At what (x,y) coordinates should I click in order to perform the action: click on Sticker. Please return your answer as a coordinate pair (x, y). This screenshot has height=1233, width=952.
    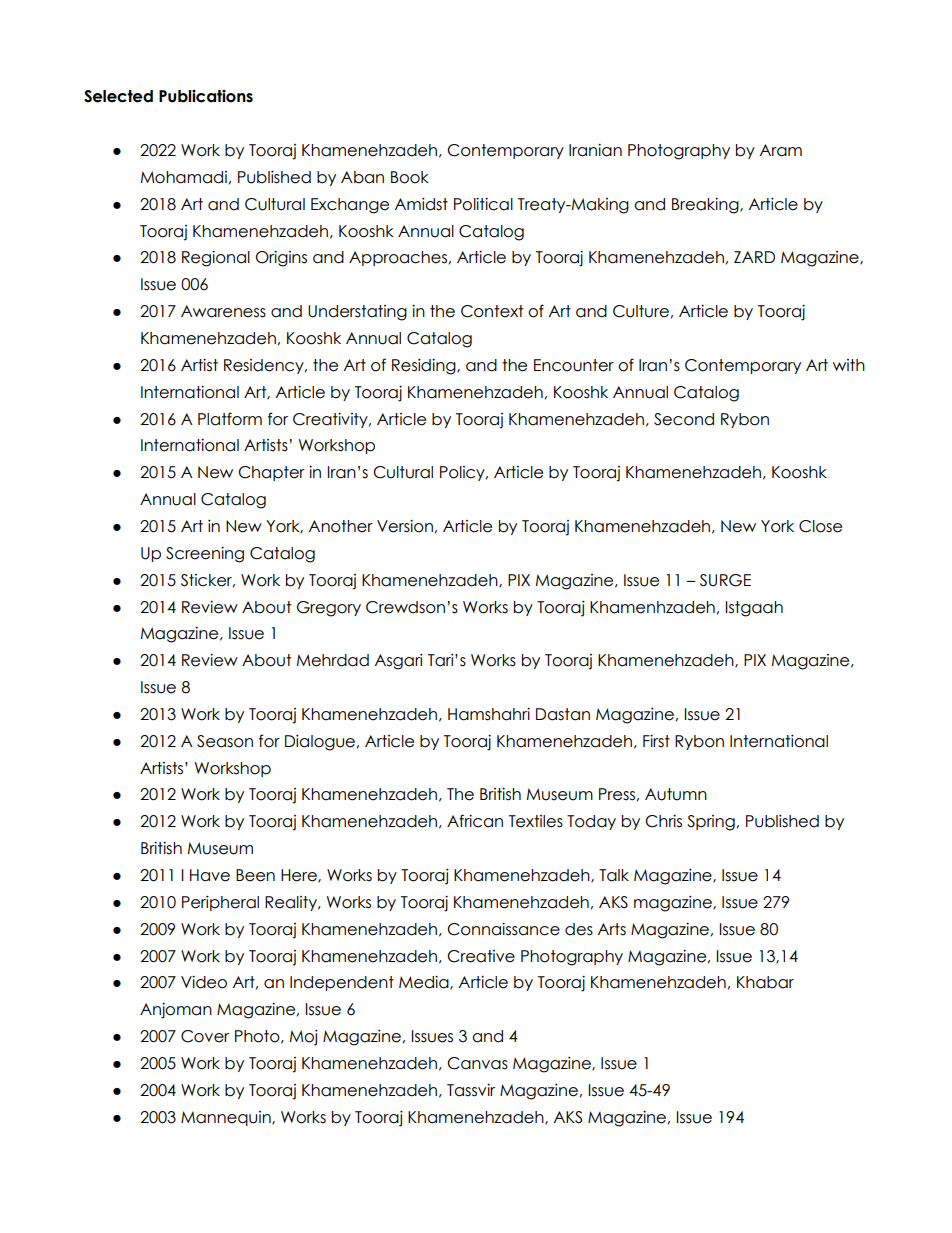
    Looking at the image, I should click on (208, 581).
